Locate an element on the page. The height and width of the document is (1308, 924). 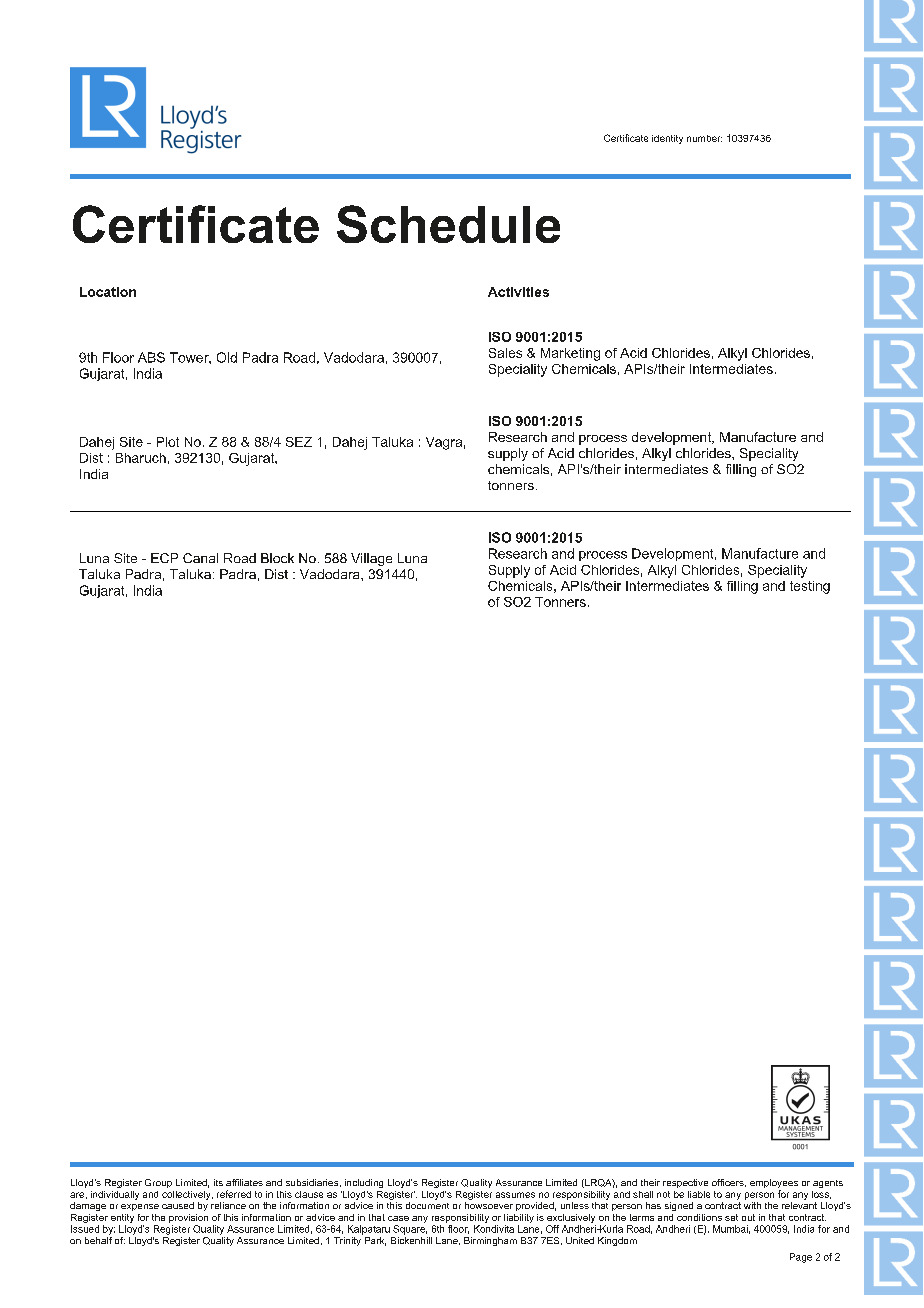
number is located at coordinates (704, 138).
